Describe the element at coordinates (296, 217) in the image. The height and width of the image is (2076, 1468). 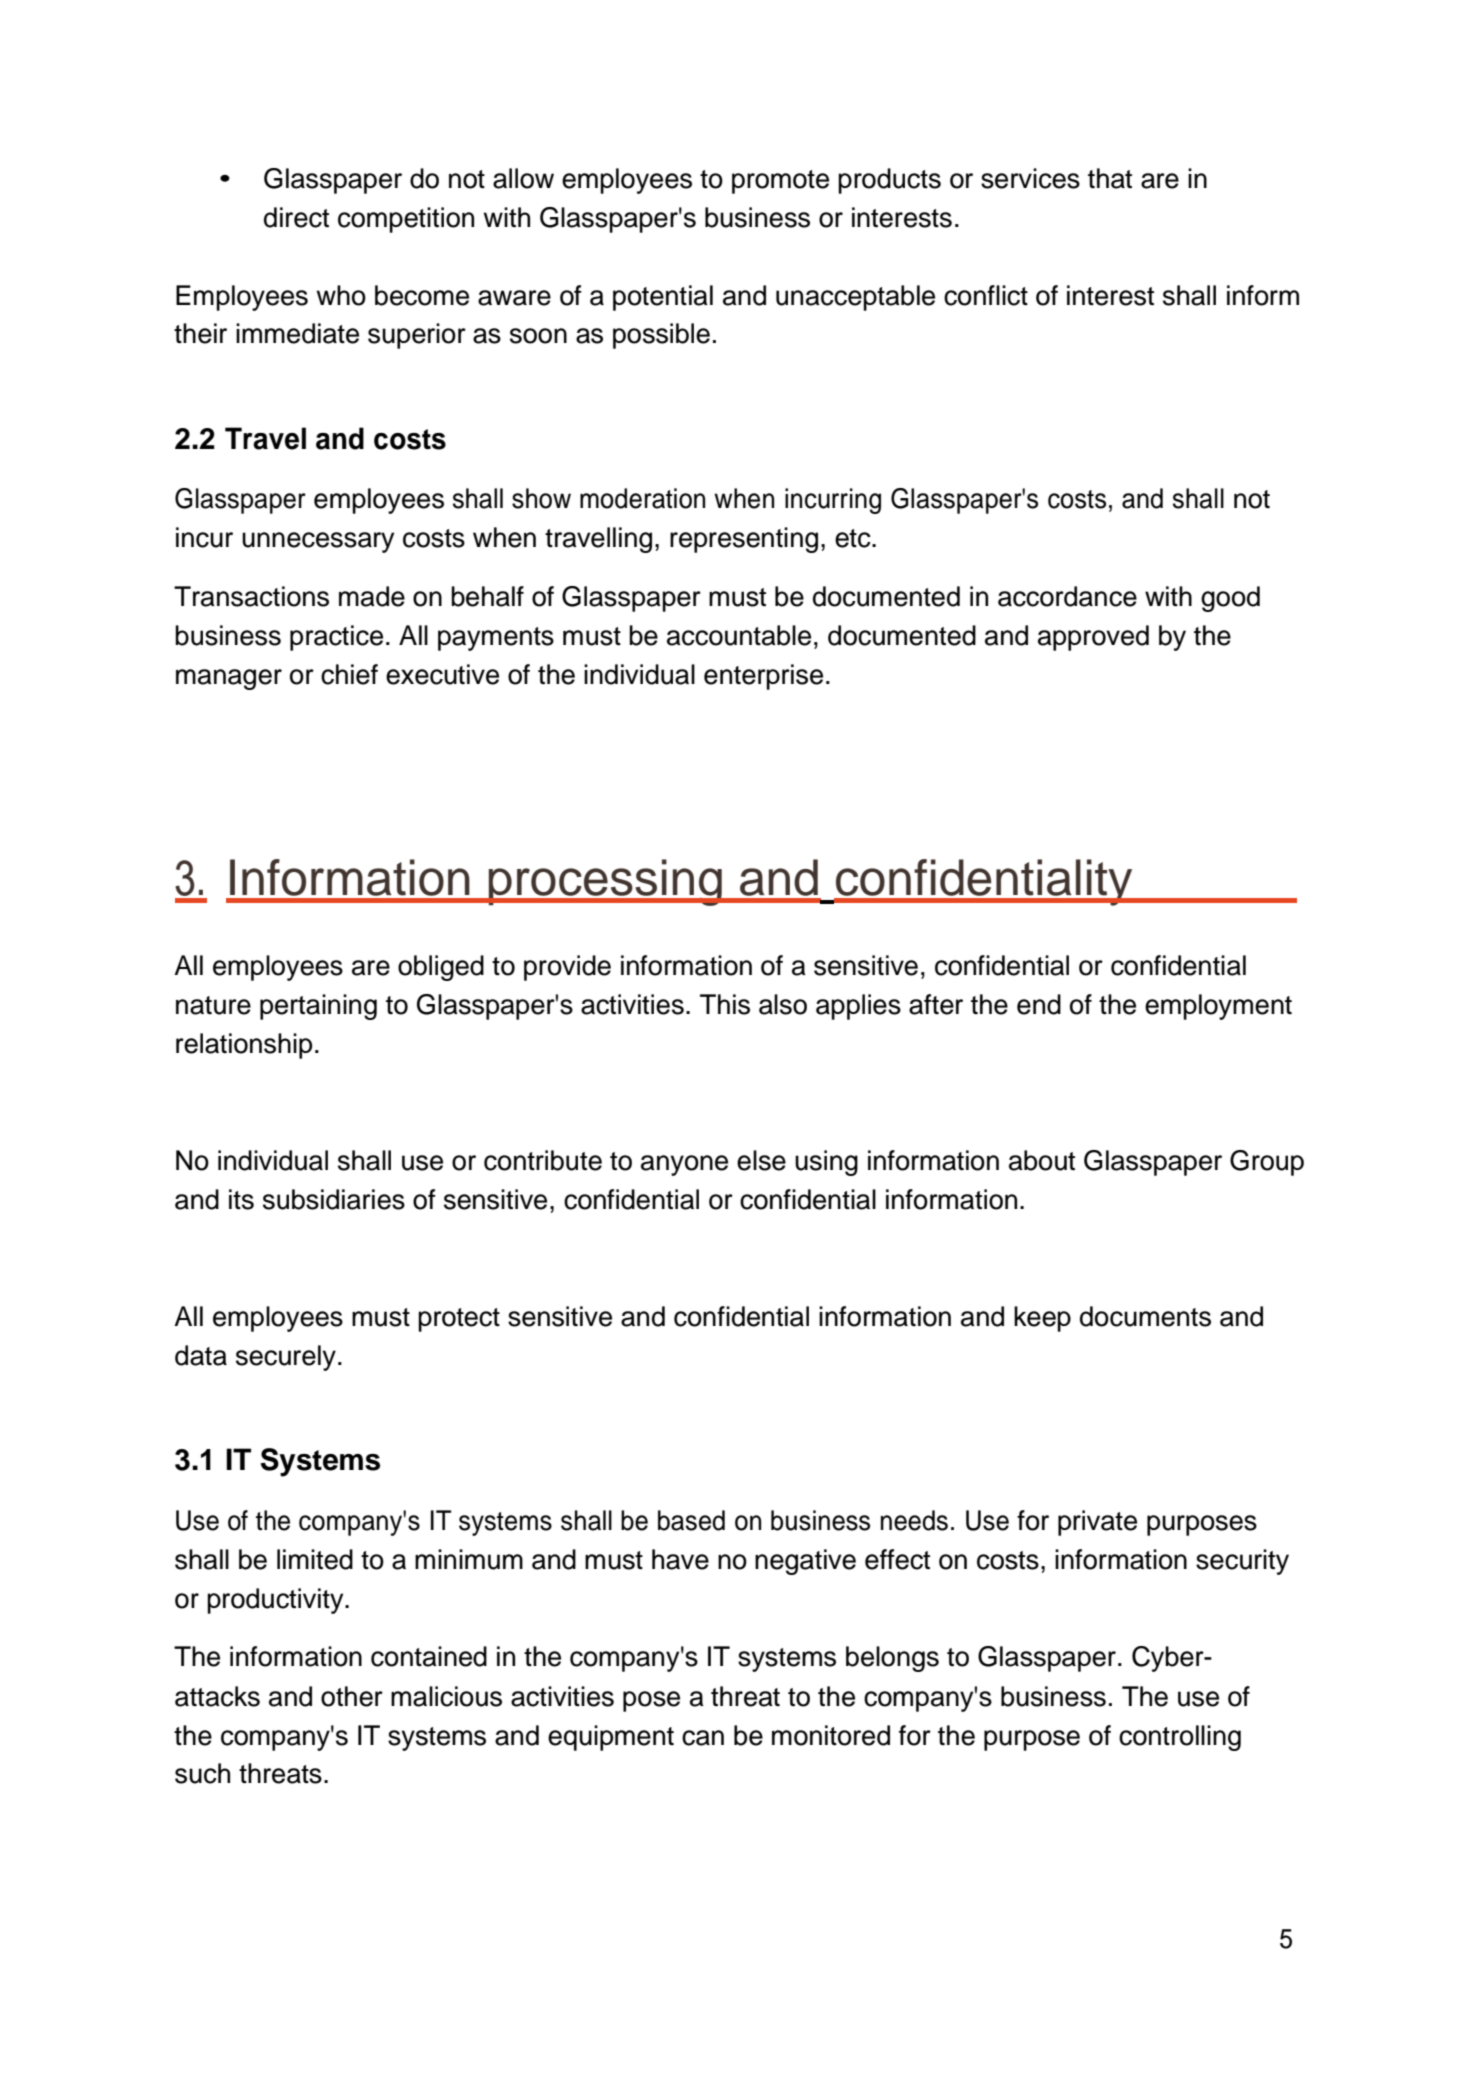
I see `direct` at that location.
